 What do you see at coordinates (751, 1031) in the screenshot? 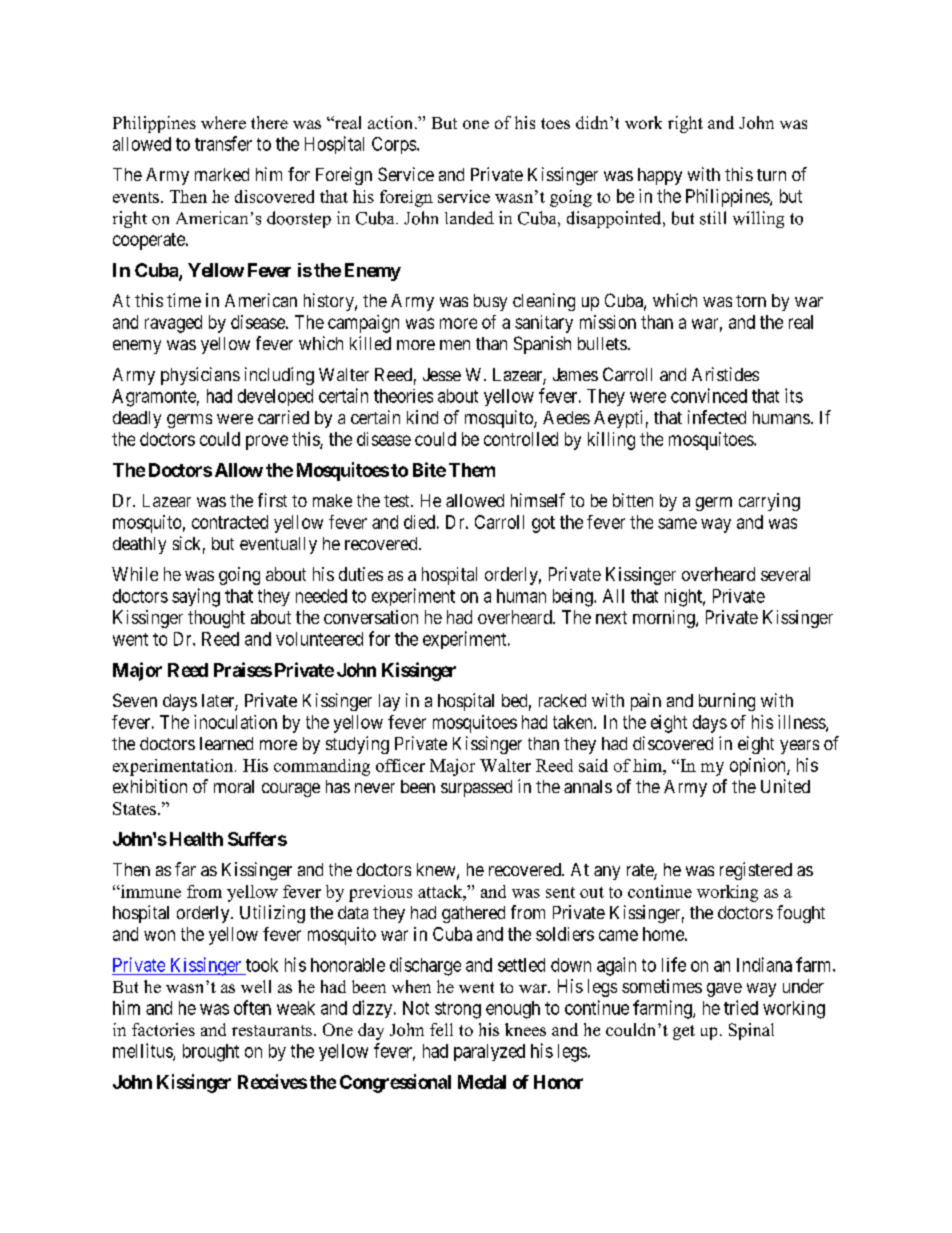
I see `Spinal` at bounding box center [751, 1031].
